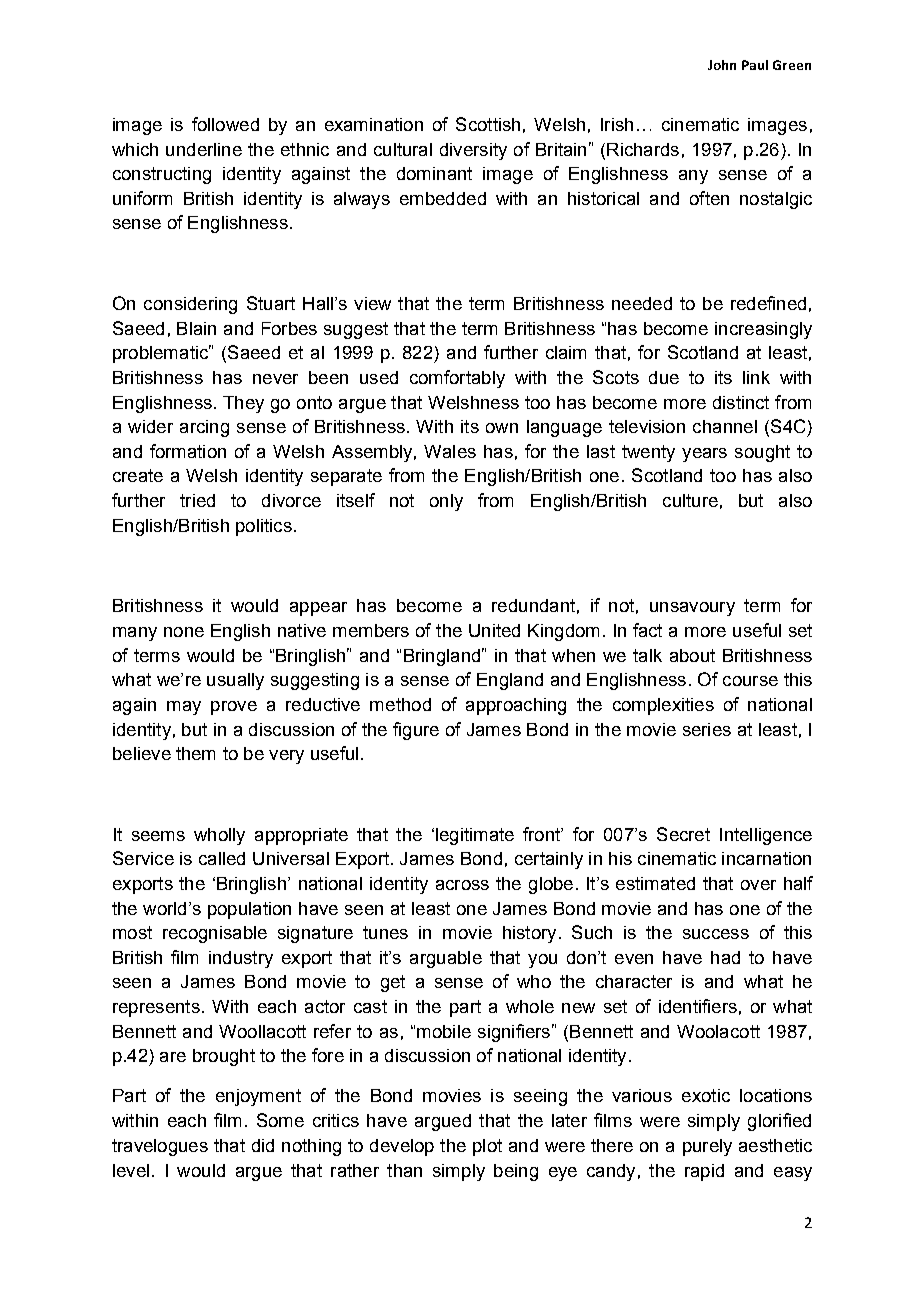 The image size is (924, 1308). What do you see at coordinates (263, 1145) in the image?
I see `did` at bounding box center [263, 1145].
